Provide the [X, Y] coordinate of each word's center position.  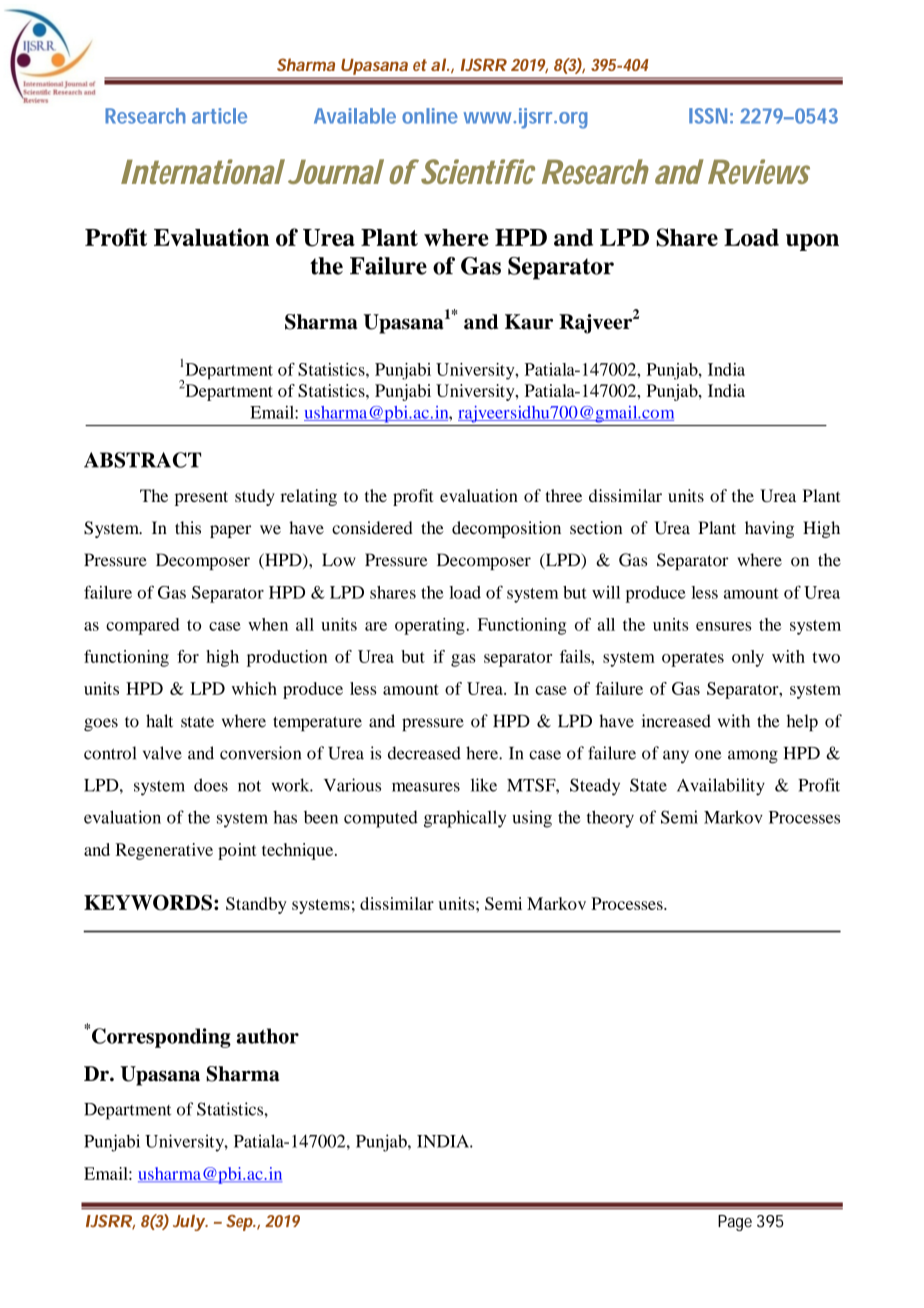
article [219, 116]
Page [735, 1223]
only [748, 658]
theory [610, 819]
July [189, 1223]
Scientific [476, 171]
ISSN [708, 116]
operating [430, 626]
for [188, 656]
